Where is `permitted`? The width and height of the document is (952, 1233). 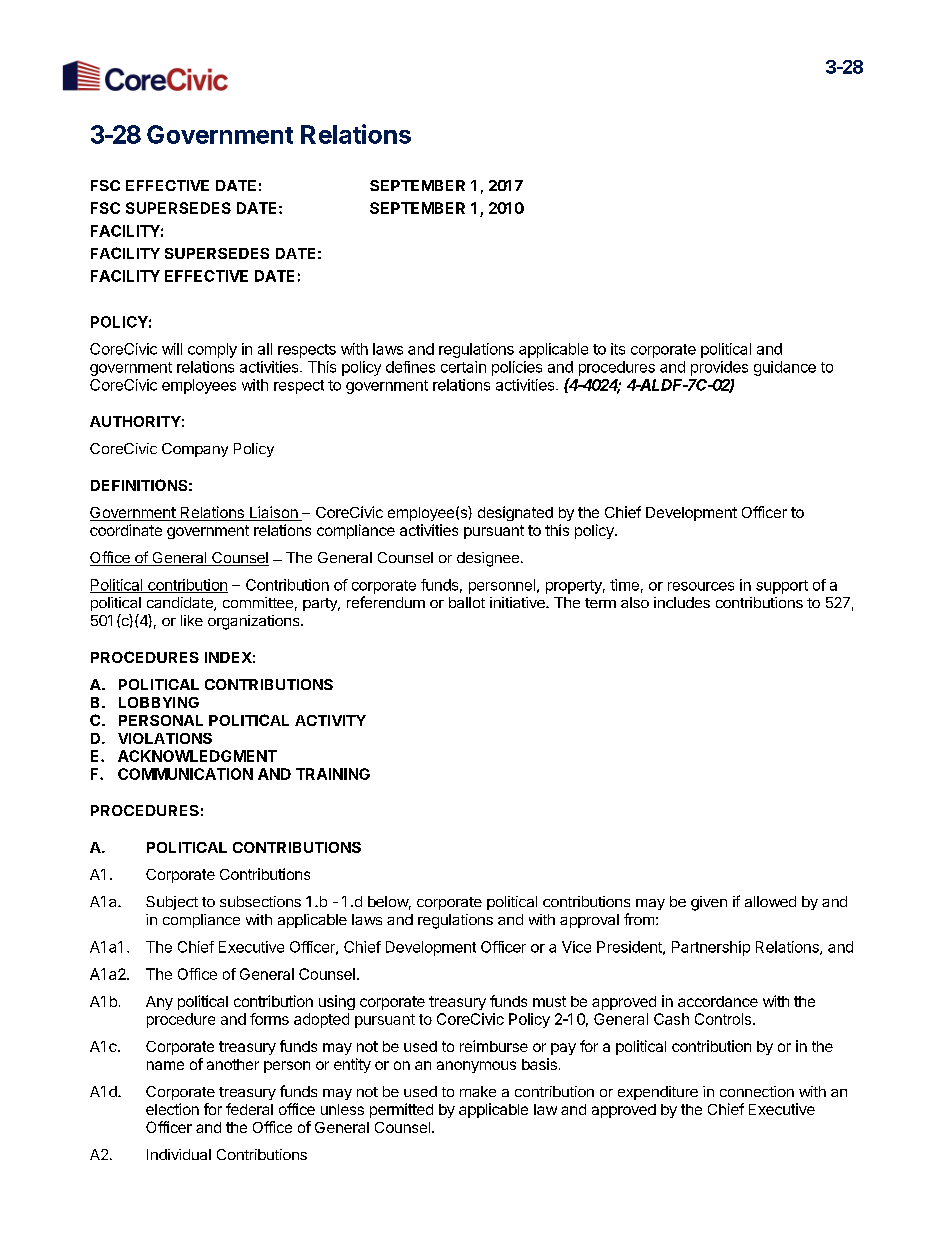 permitted is located at coordinates (401, 1110).
